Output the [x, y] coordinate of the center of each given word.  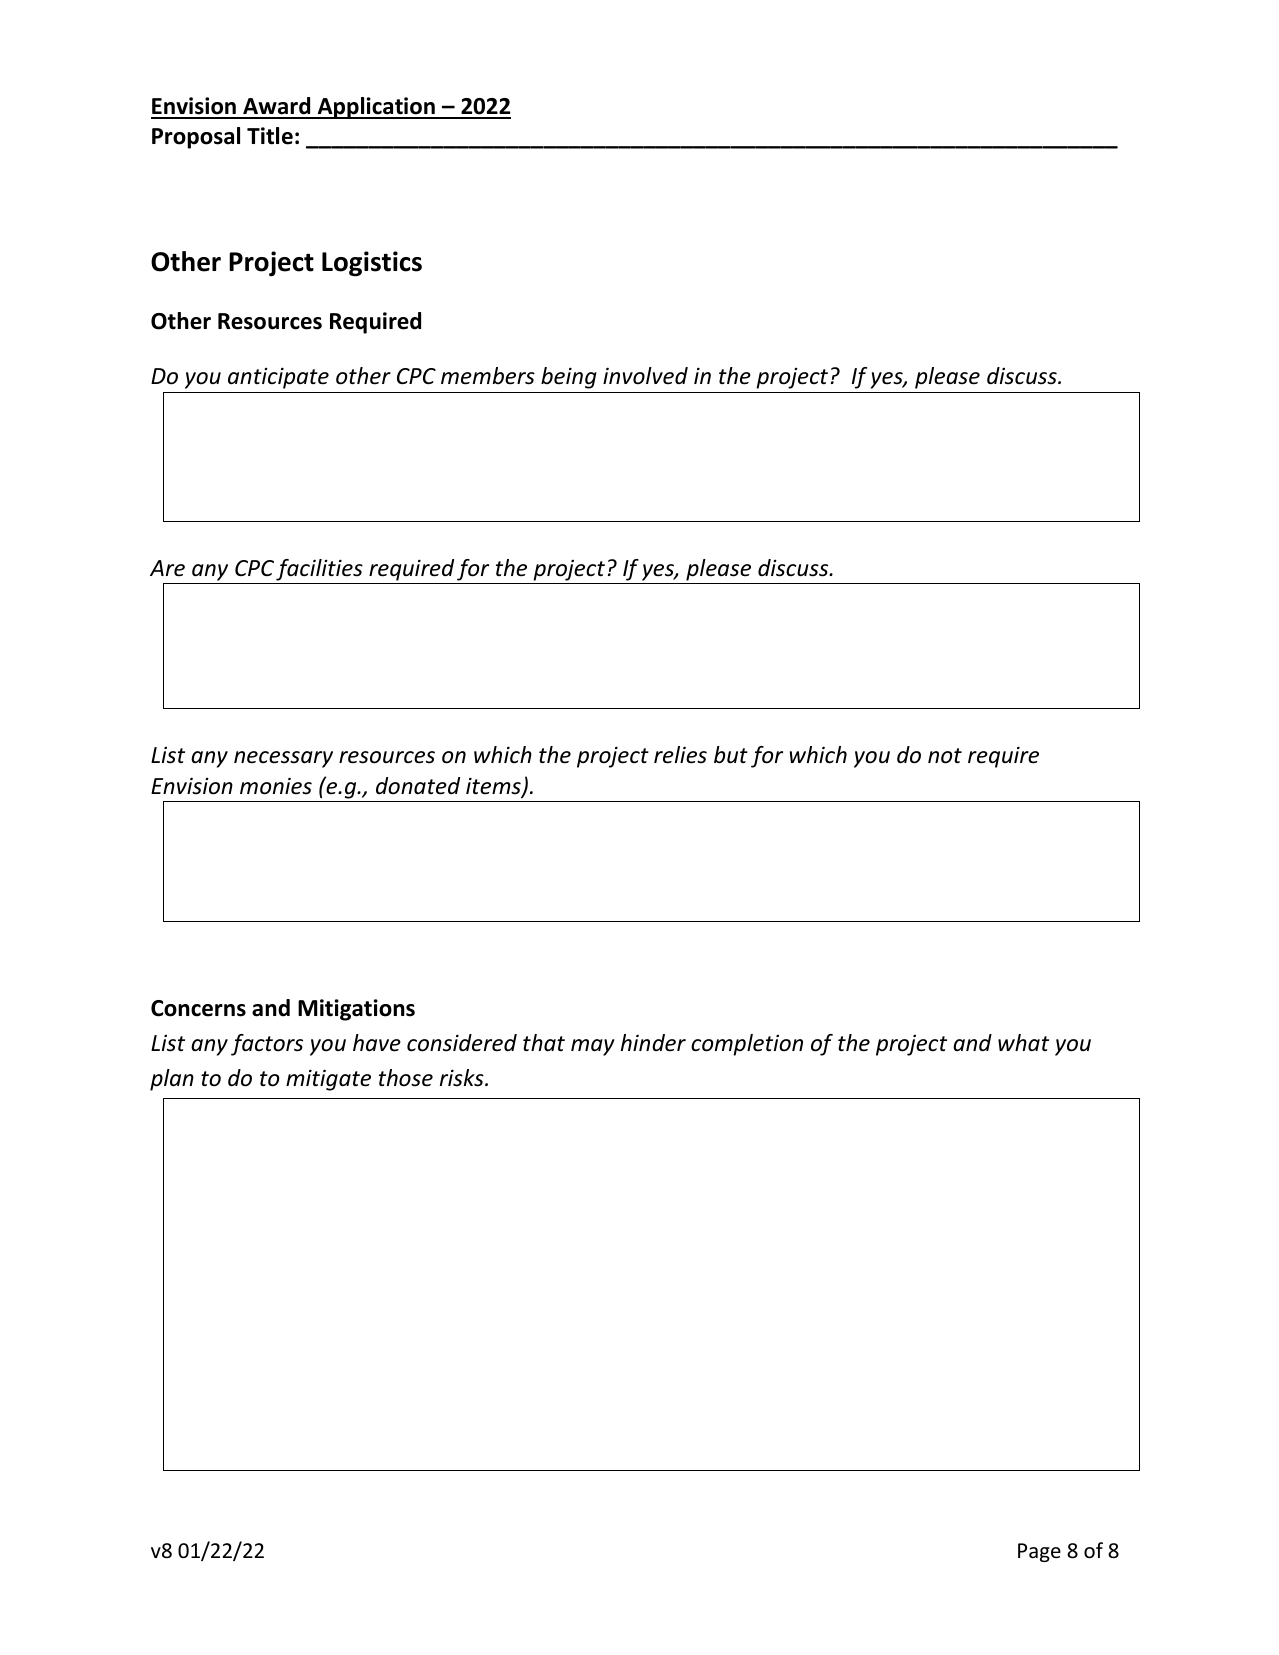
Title [270, 136]
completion [747, 1045]
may [593, 1047]
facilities [319, 570]
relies [680, 755]
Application [376, 108]
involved [645, 376]
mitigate [328, 1080]
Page [1039, 1552]
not [945, 756]
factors [267, 1045]
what [1023, 1043]
